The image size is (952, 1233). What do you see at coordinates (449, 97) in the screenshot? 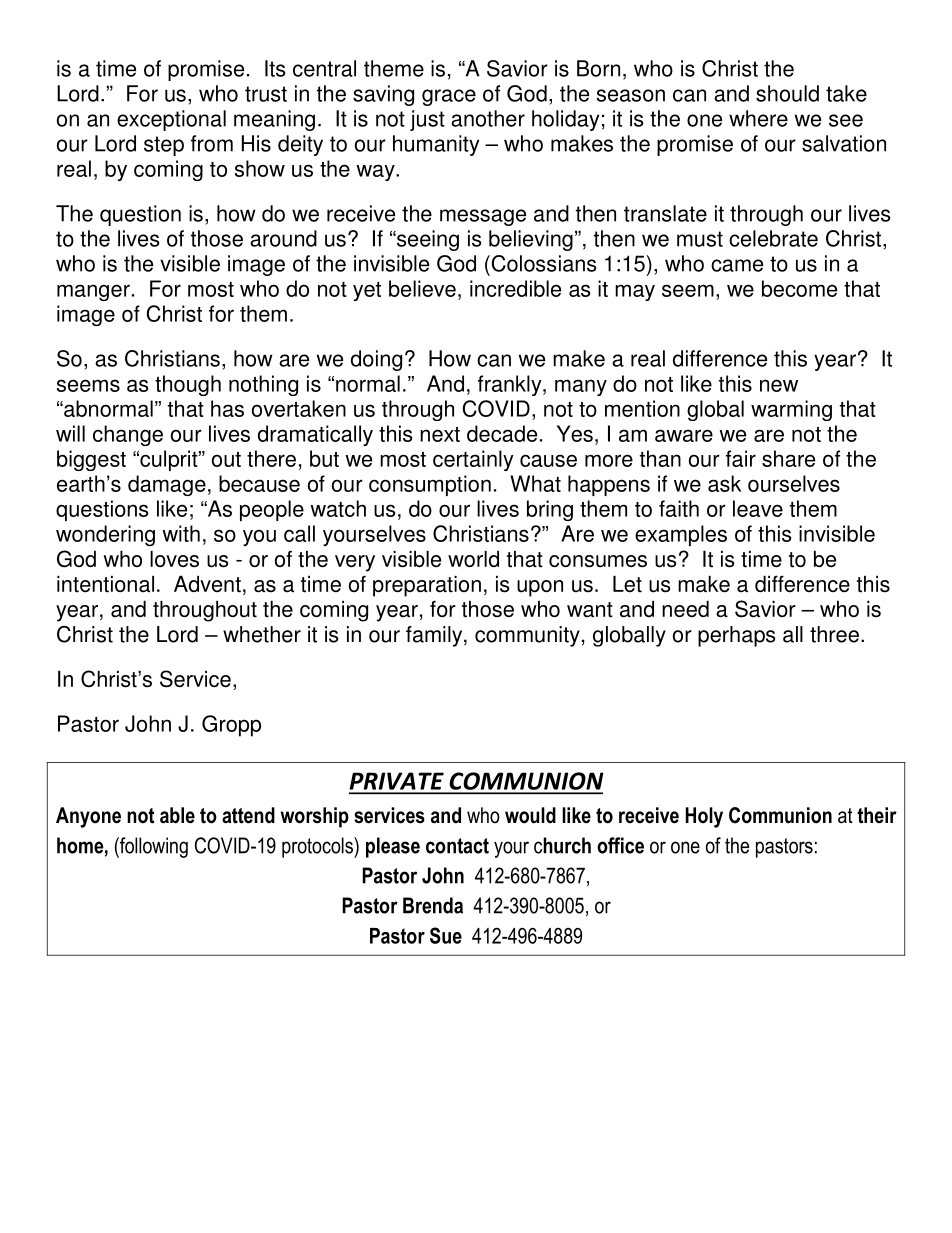
I see `grace` at bounding box center [449, 97].
